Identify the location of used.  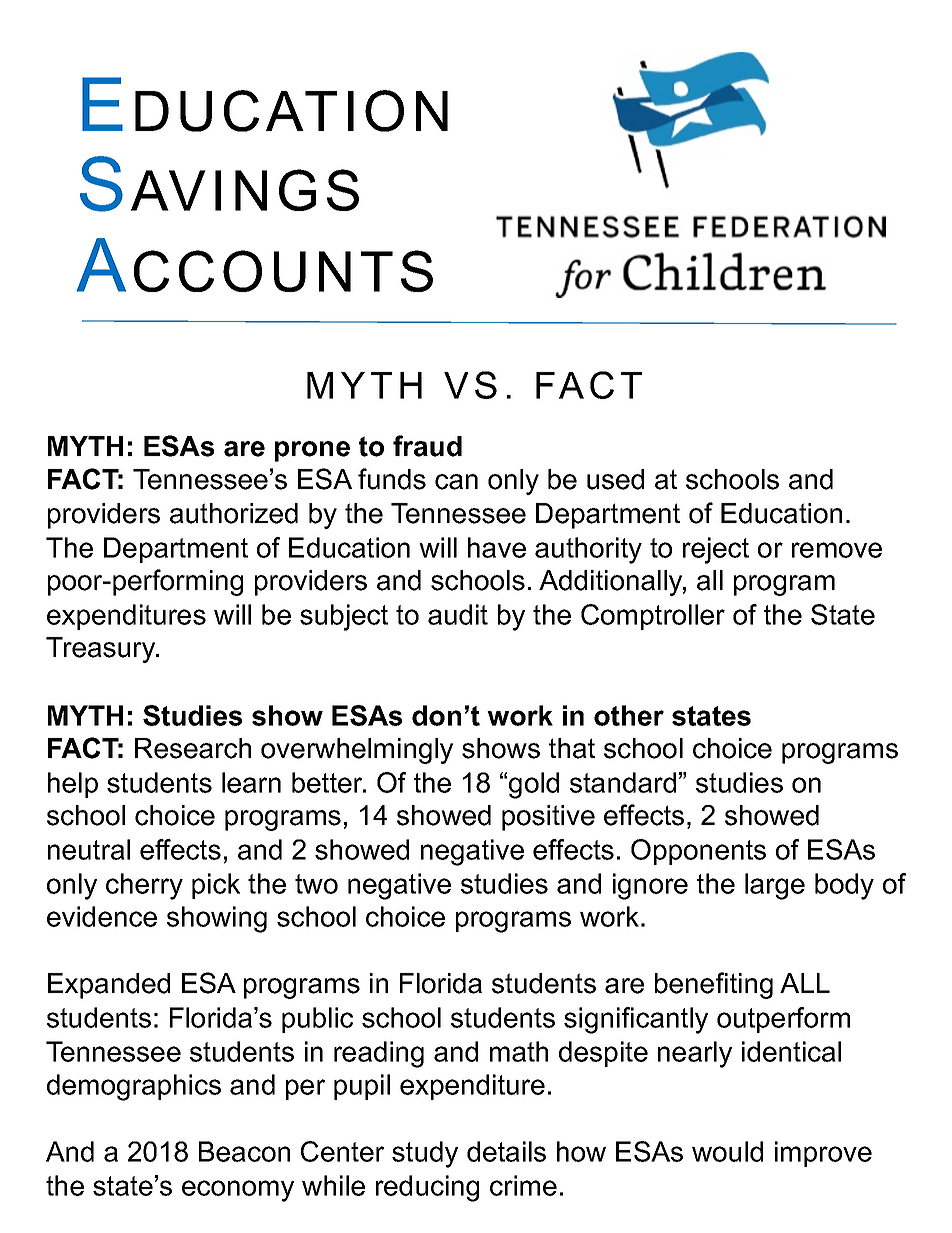
(615, 479).
